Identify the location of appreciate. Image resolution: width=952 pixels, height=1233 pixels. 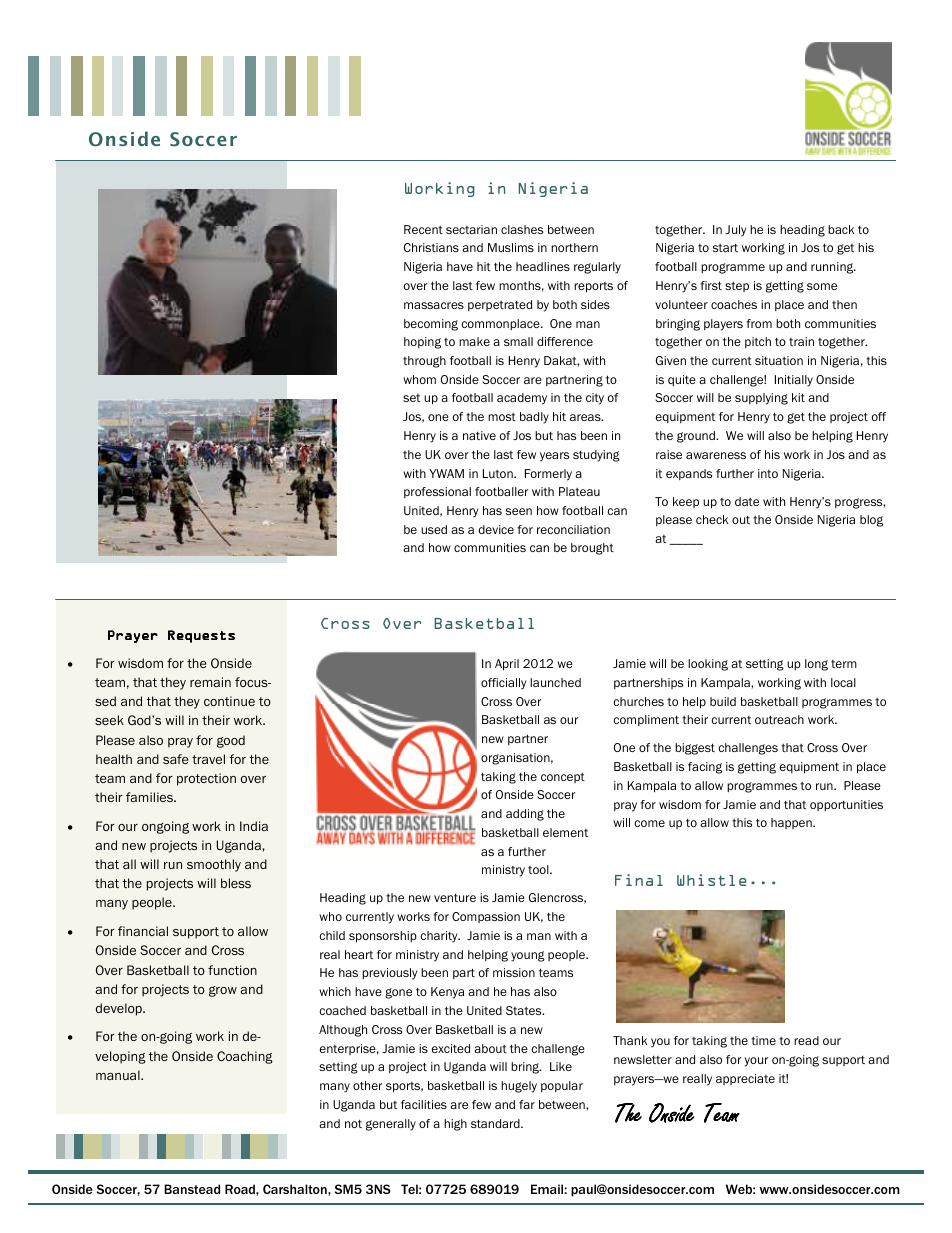
(745, 1079).
